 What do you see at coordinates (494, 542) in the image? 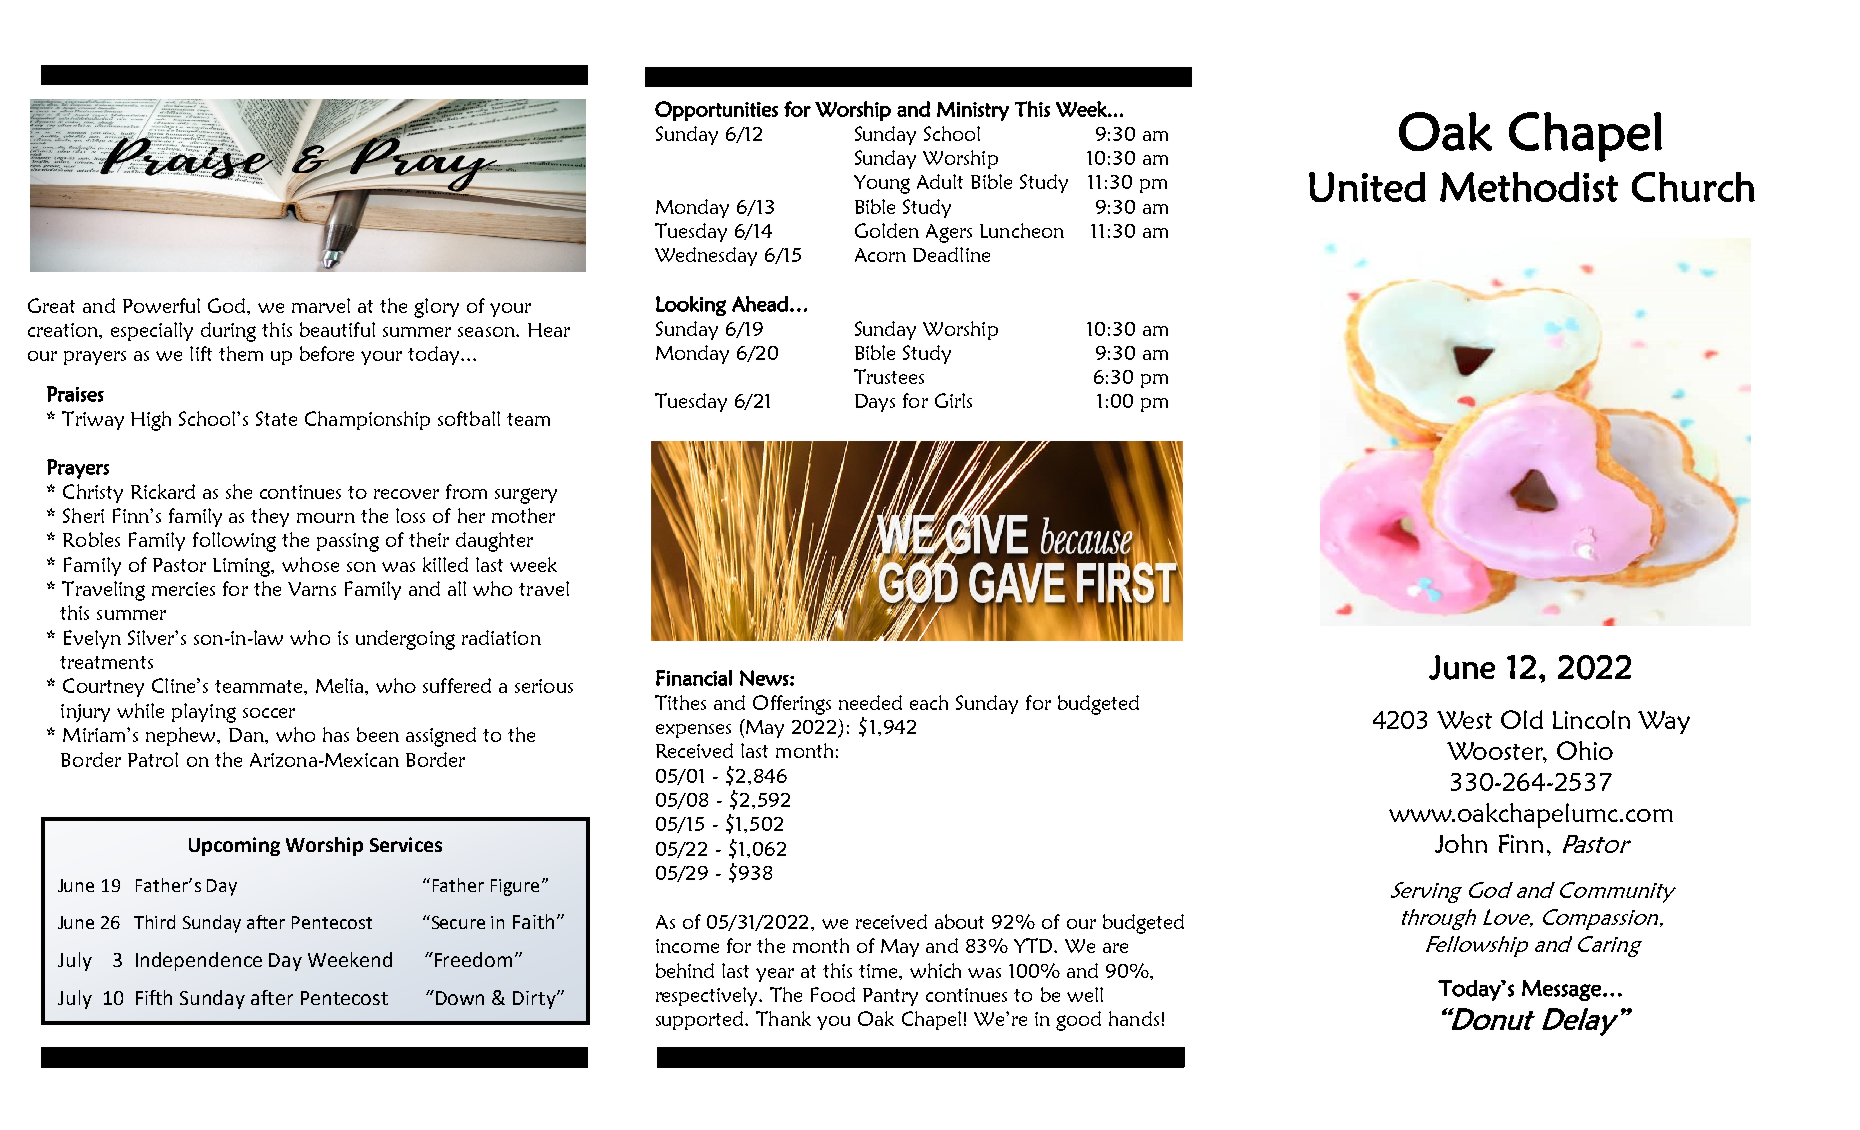
I see `daughter` at bounding box center [494, 542].
